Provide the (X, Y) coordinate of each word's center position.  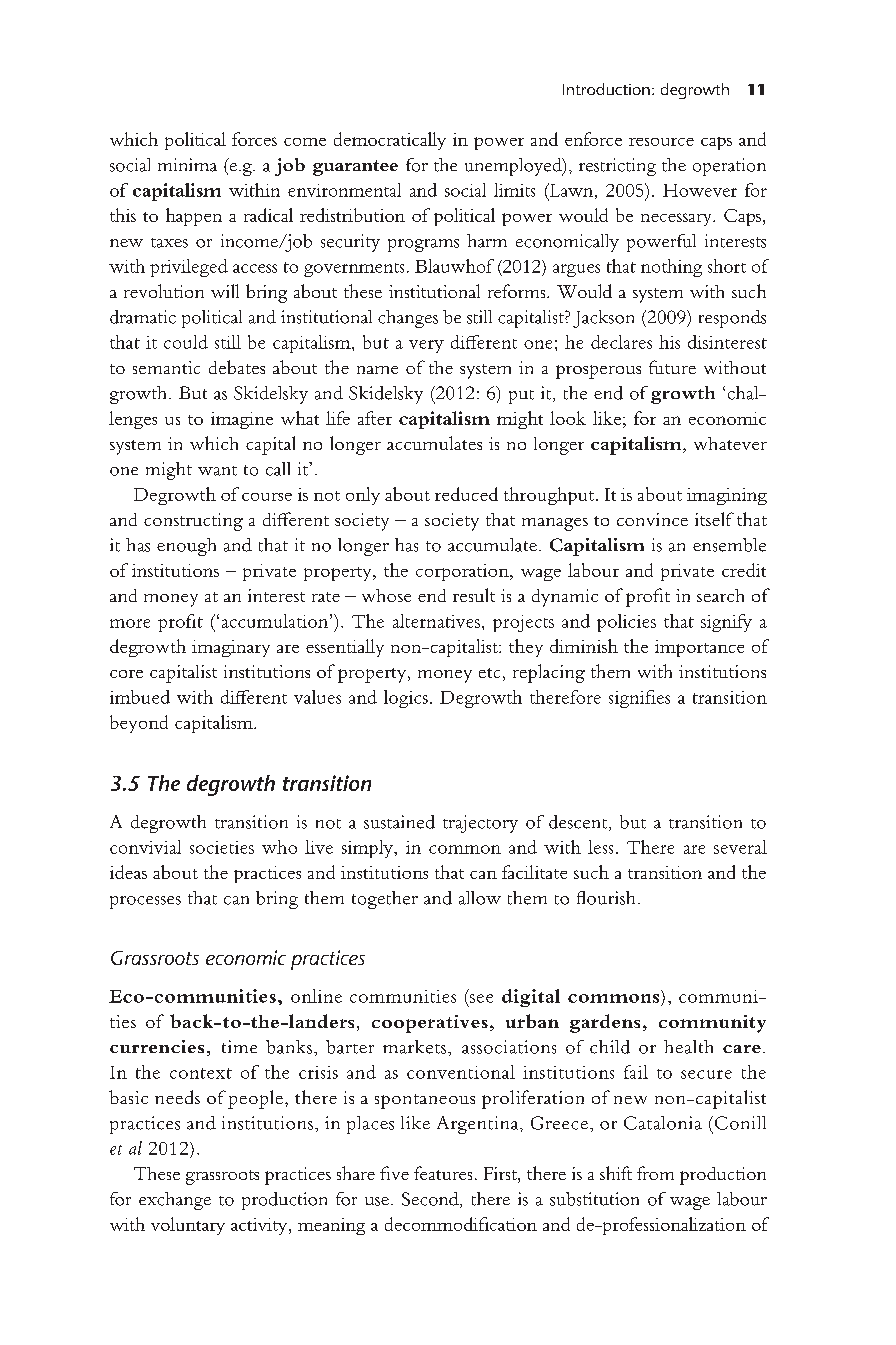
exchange (175, 1201)
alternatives (436, 621)
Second (431, 1200)
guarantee (355, 168)
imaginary (231, 648)
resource (661, 142)
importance (699, 648)
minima (187, 165)
